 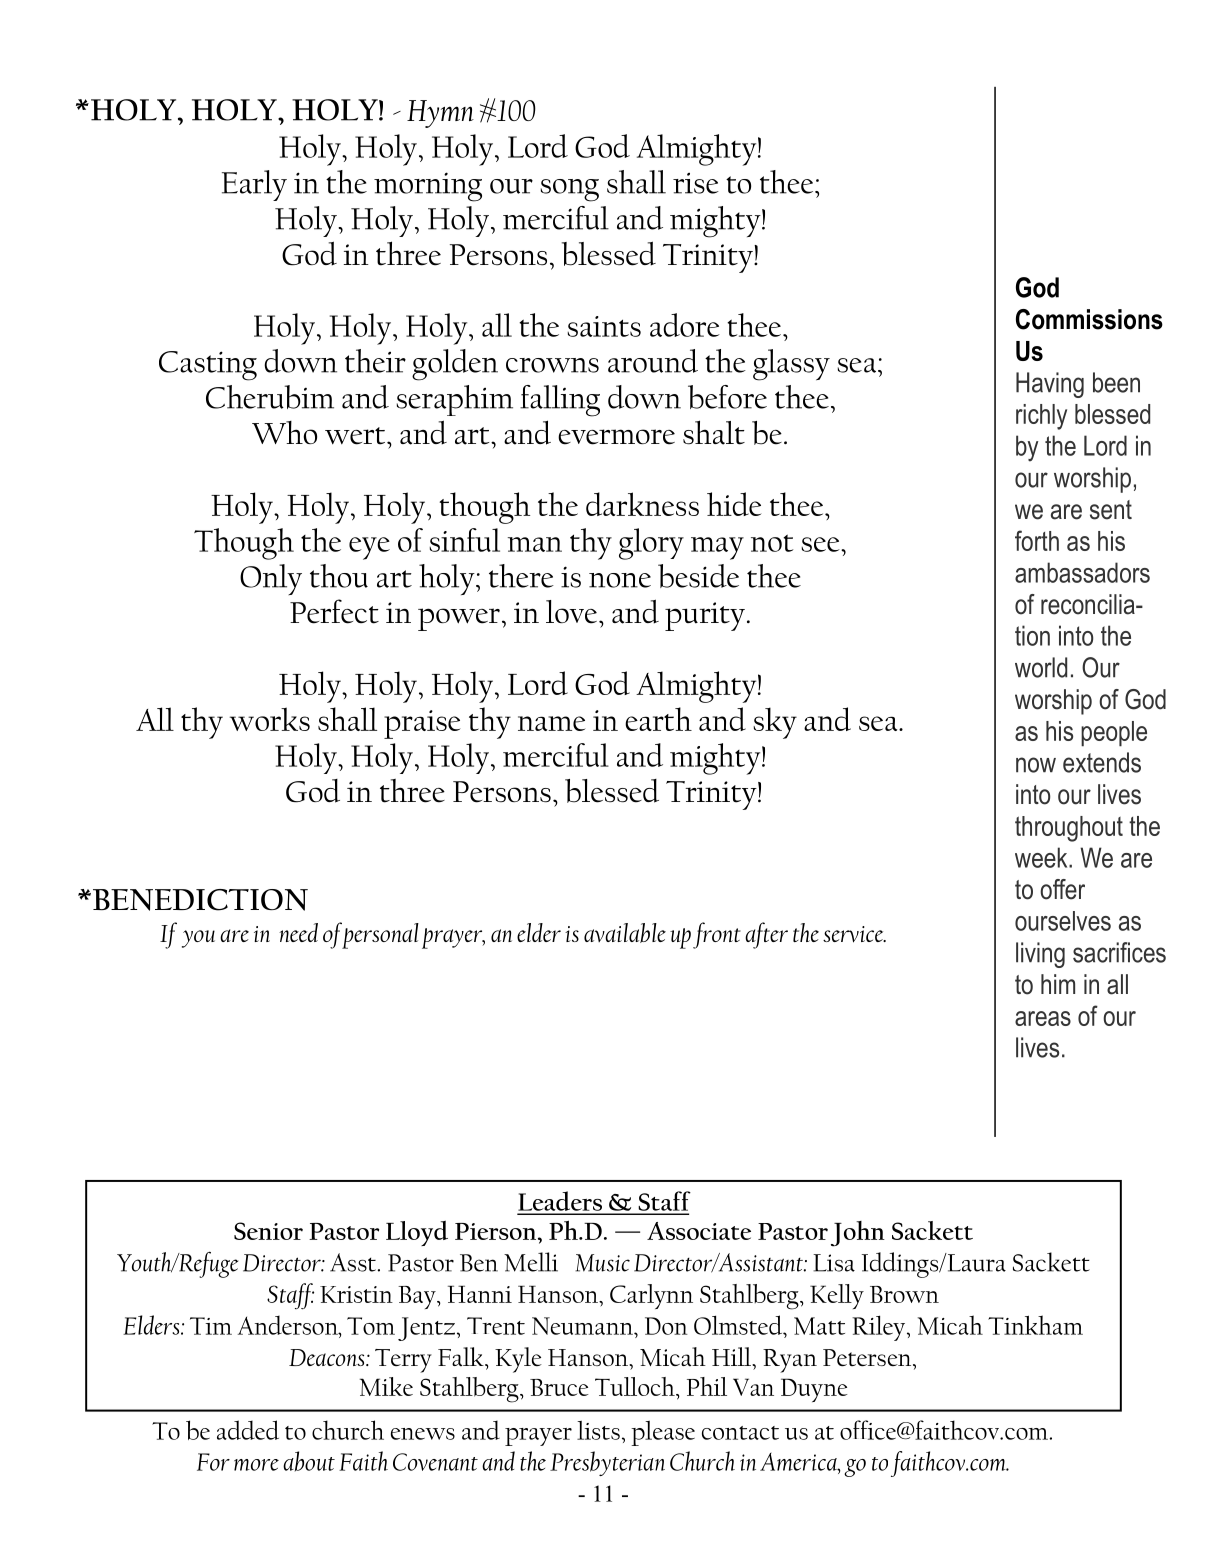 I want to click on rise, so click(x=696, y=183).
